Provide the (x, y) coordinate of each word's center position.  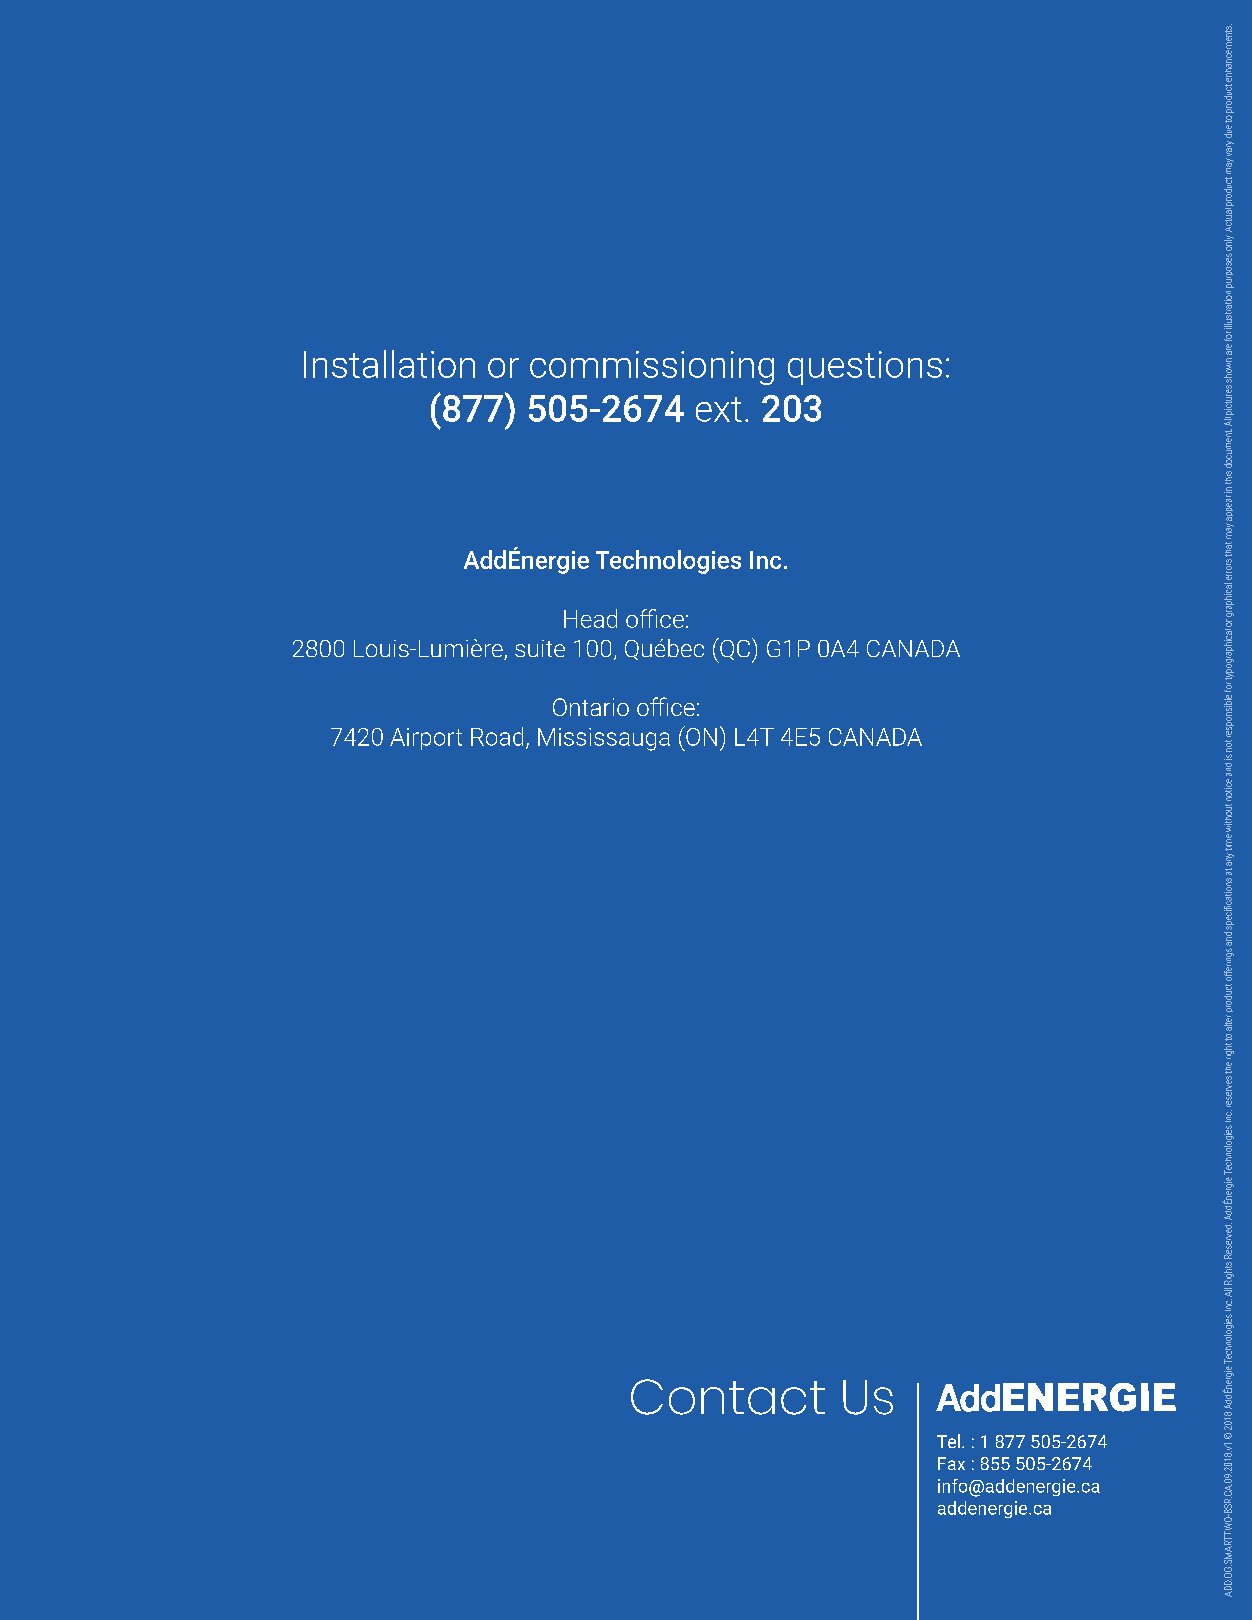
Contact (728, 1397)
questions (865, 368)
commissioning (652, 368)
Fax (951, 1463)
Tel (948, 1441)
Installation (389, 364)
